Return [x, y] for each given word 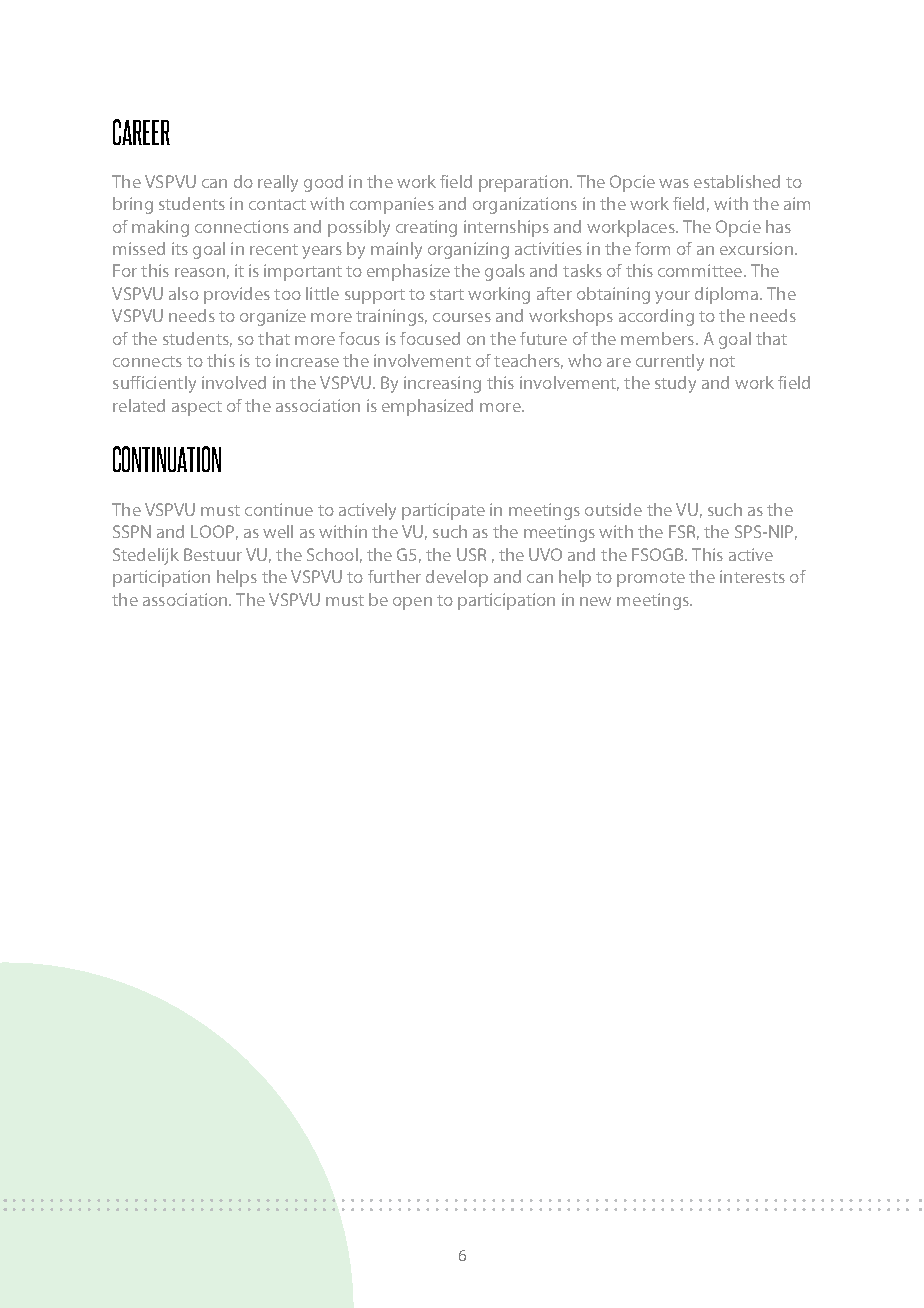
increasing [442, 384]
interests [752, 576]
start [447, 294]
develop [457, 578]
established [737, 181]
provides [237, 295]
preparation [523, 183]
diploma [728, 295]
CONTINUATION [167, 459]
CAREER [141, 132]
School [332, 554]
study [675, 384]
